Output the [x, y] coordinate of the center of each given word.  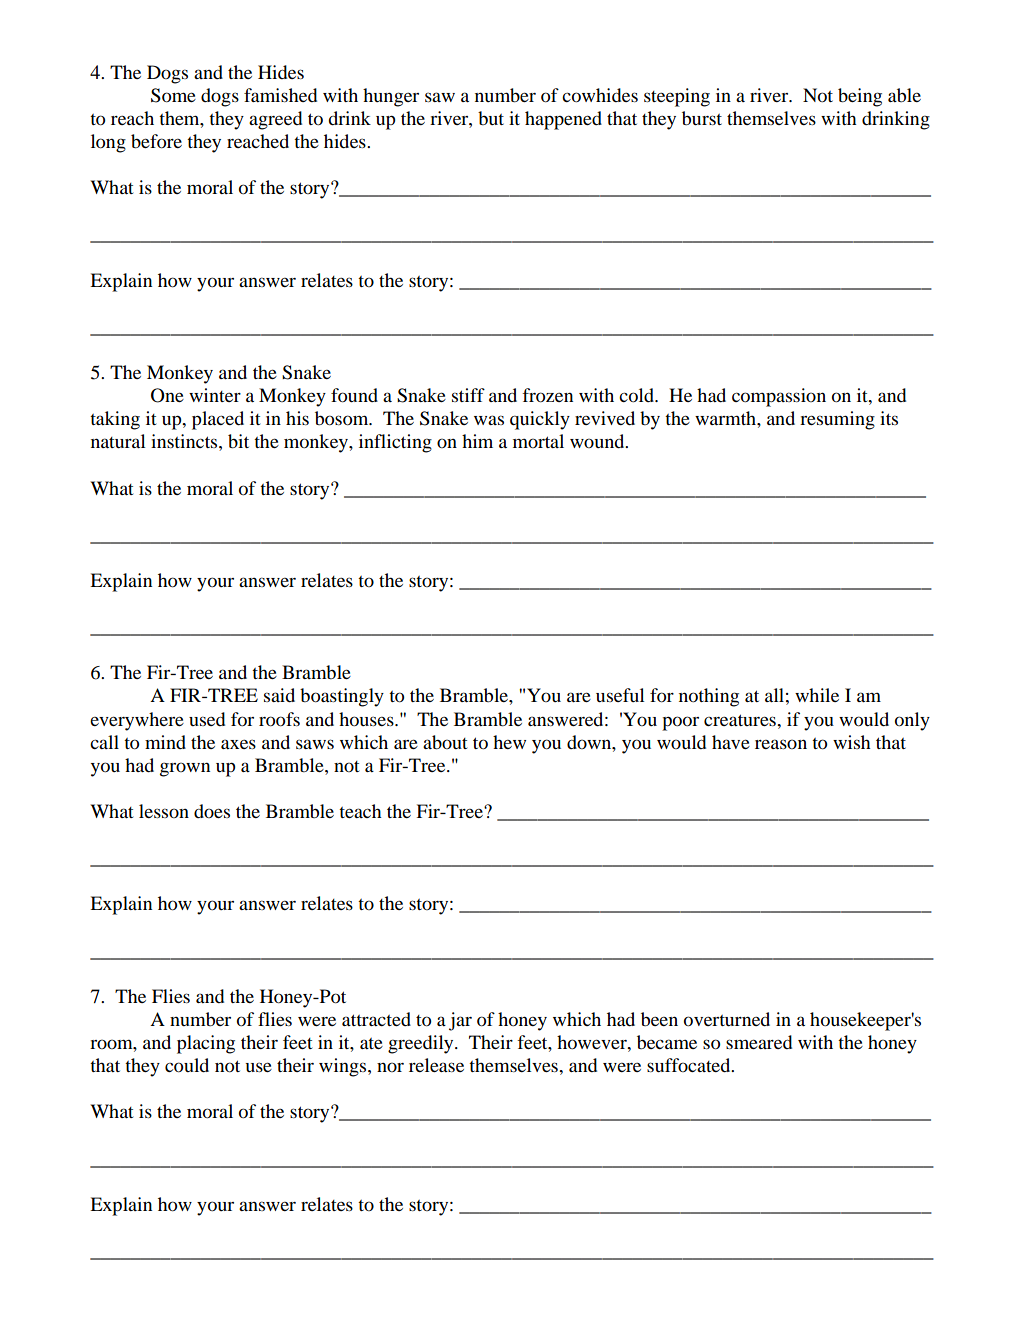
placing [206, 1044]
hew [509, 742]
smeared [759, 1042]
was [489, 420]
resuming [837, 420]
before [156, 141]
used [207, 719]
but [491, 118]
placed [218, 420]
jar [460, 1021]
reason [781, 744]
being [860, 97]
